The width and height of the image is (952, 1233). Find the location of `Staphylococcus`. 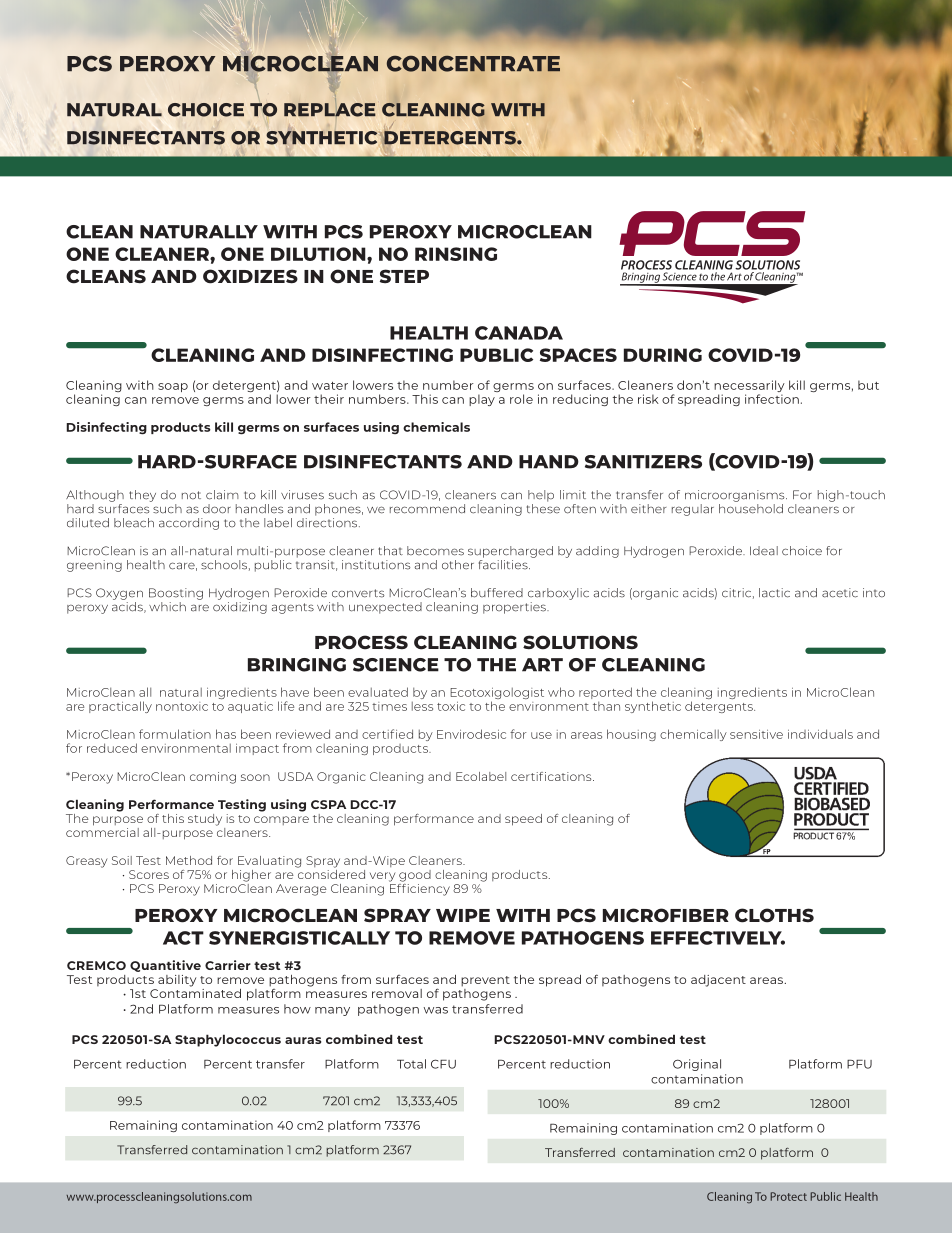

Staphylococcus is located at coordinates (228, 1040).
